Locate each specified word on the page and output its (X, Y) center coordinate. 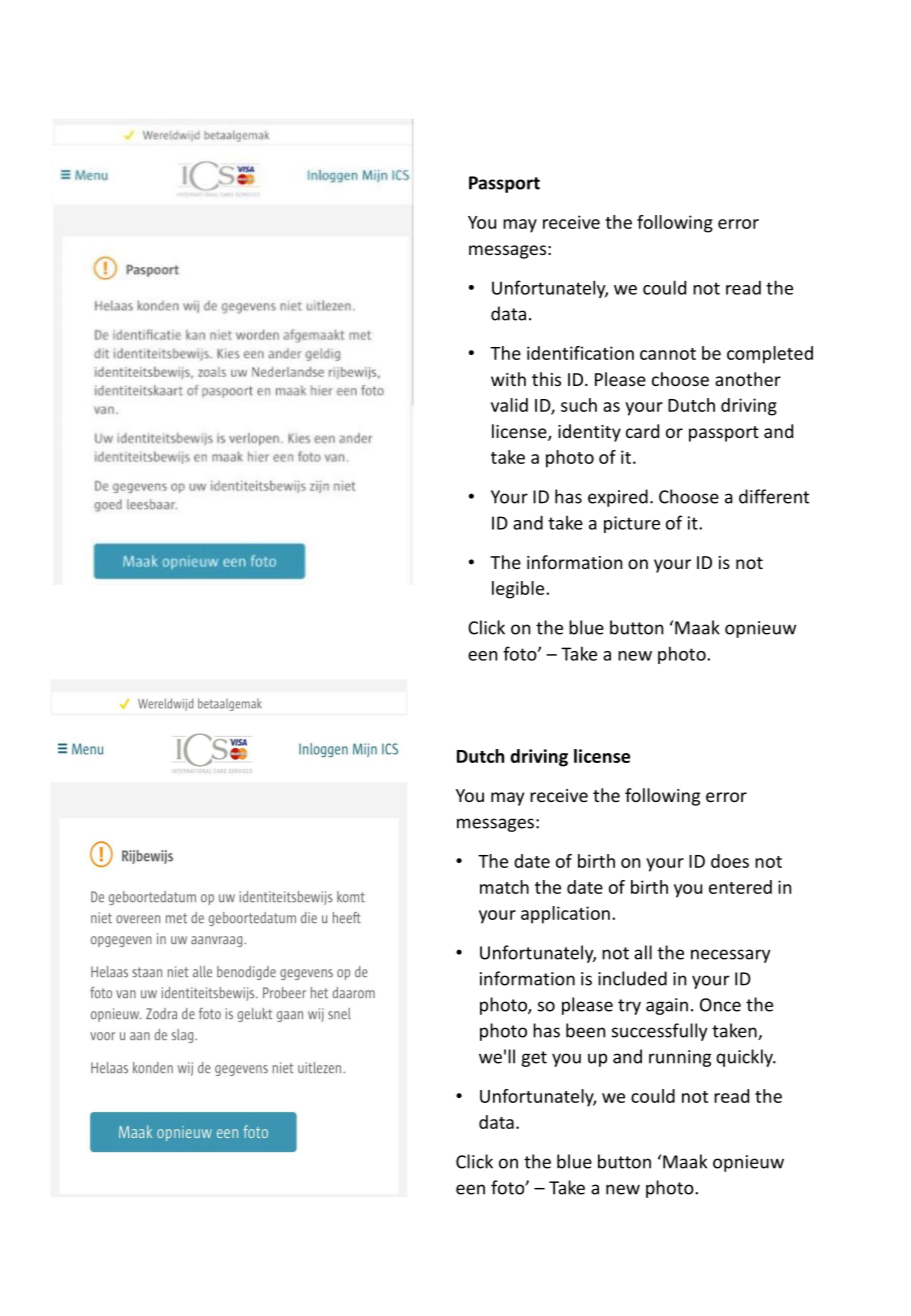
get (534, 1059)
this (546, 379)
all (643, 952)
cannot (668, 354)
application (565, 915)
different (774, 496)
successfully (660, 1032)
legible (519, 590)
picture (632, 524)
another (748, 379)
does (730, 861)
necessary (731, 956)
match (504, 887)
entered (740, 887)
